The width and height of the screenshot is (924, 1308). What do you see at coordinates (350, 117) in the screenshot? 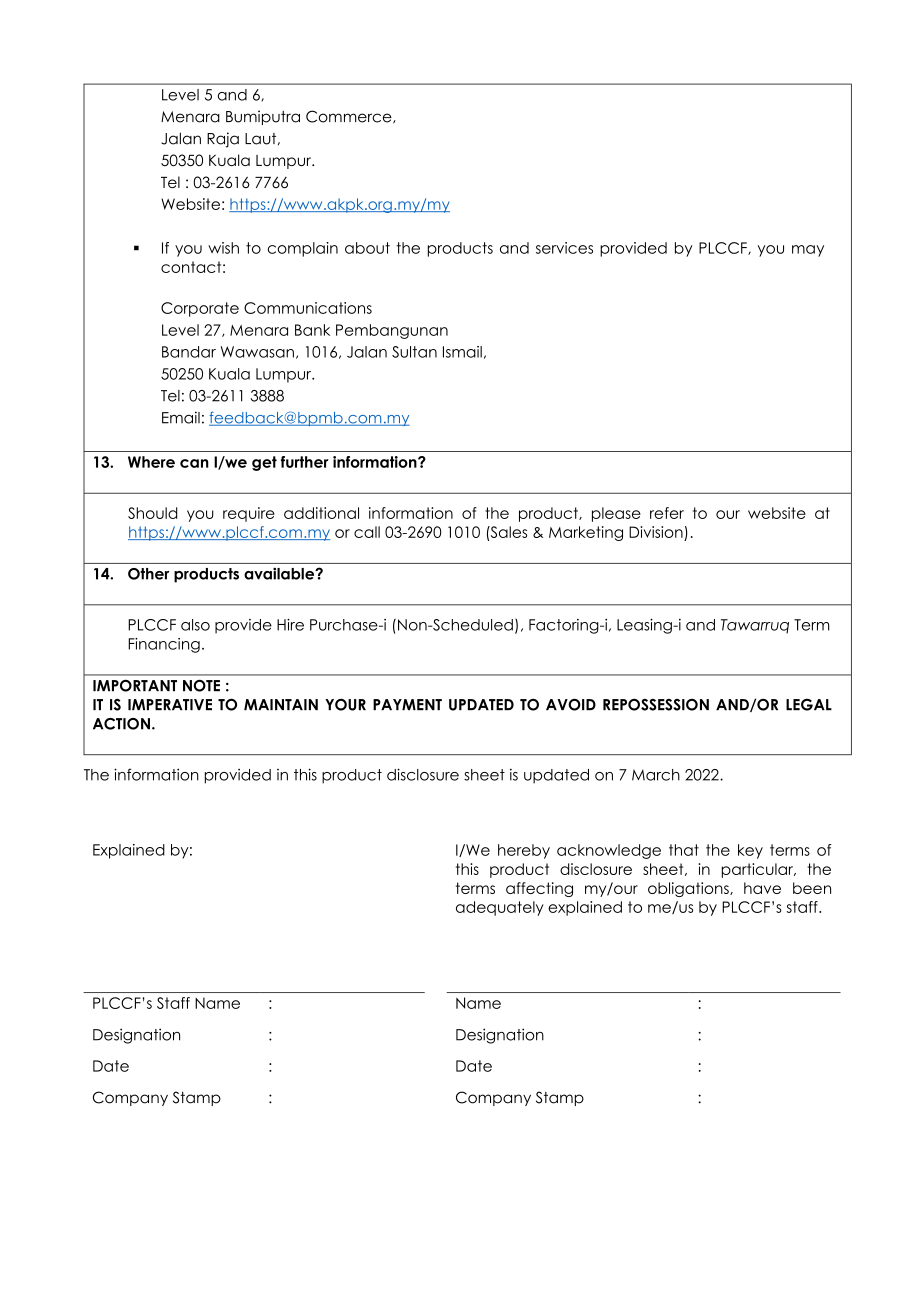
I see `Commerce` at bounding box center [350, 117].
